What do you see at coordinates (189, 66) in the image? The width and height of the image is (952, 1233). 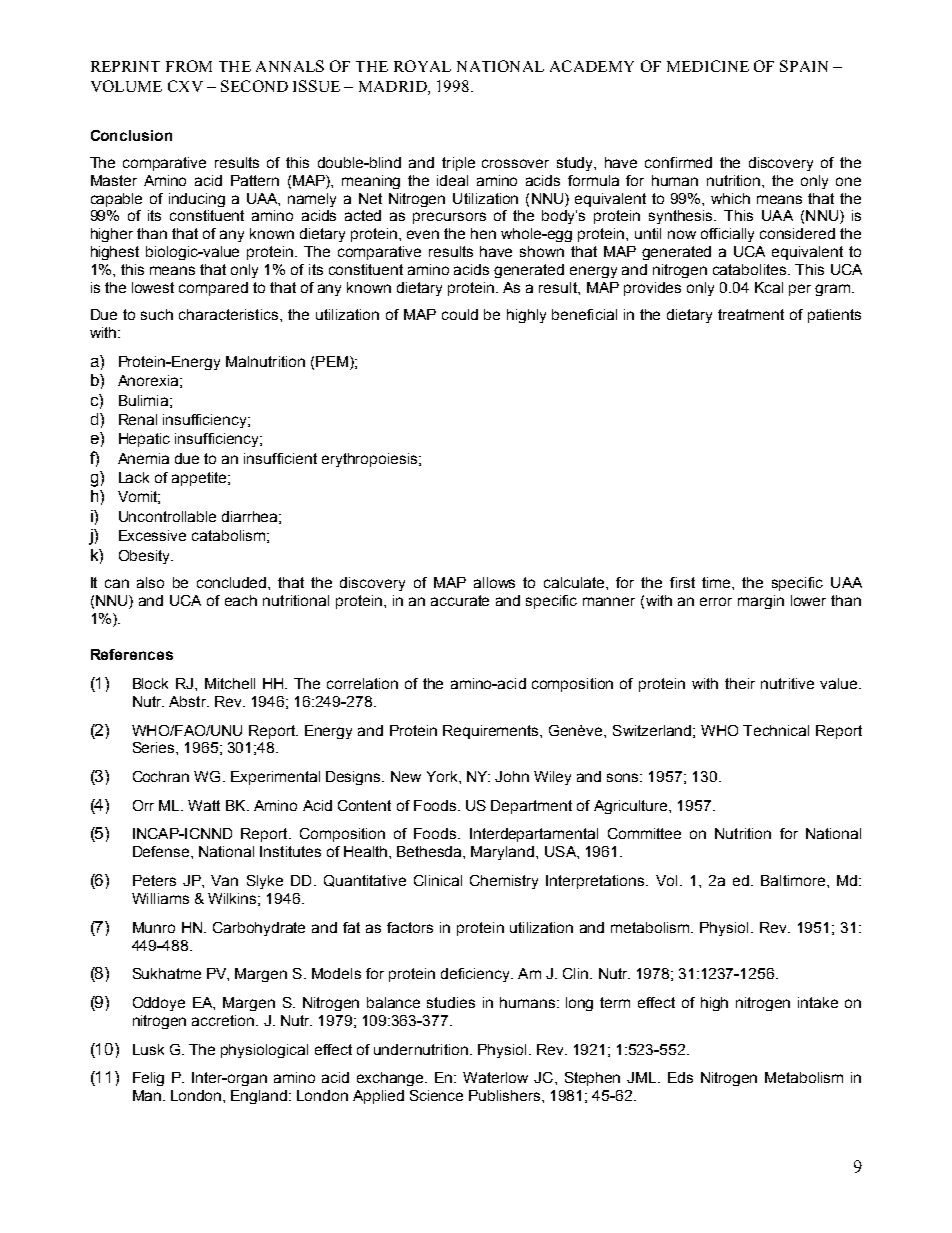 I see `FROM` at bounding box center [189, 66].
